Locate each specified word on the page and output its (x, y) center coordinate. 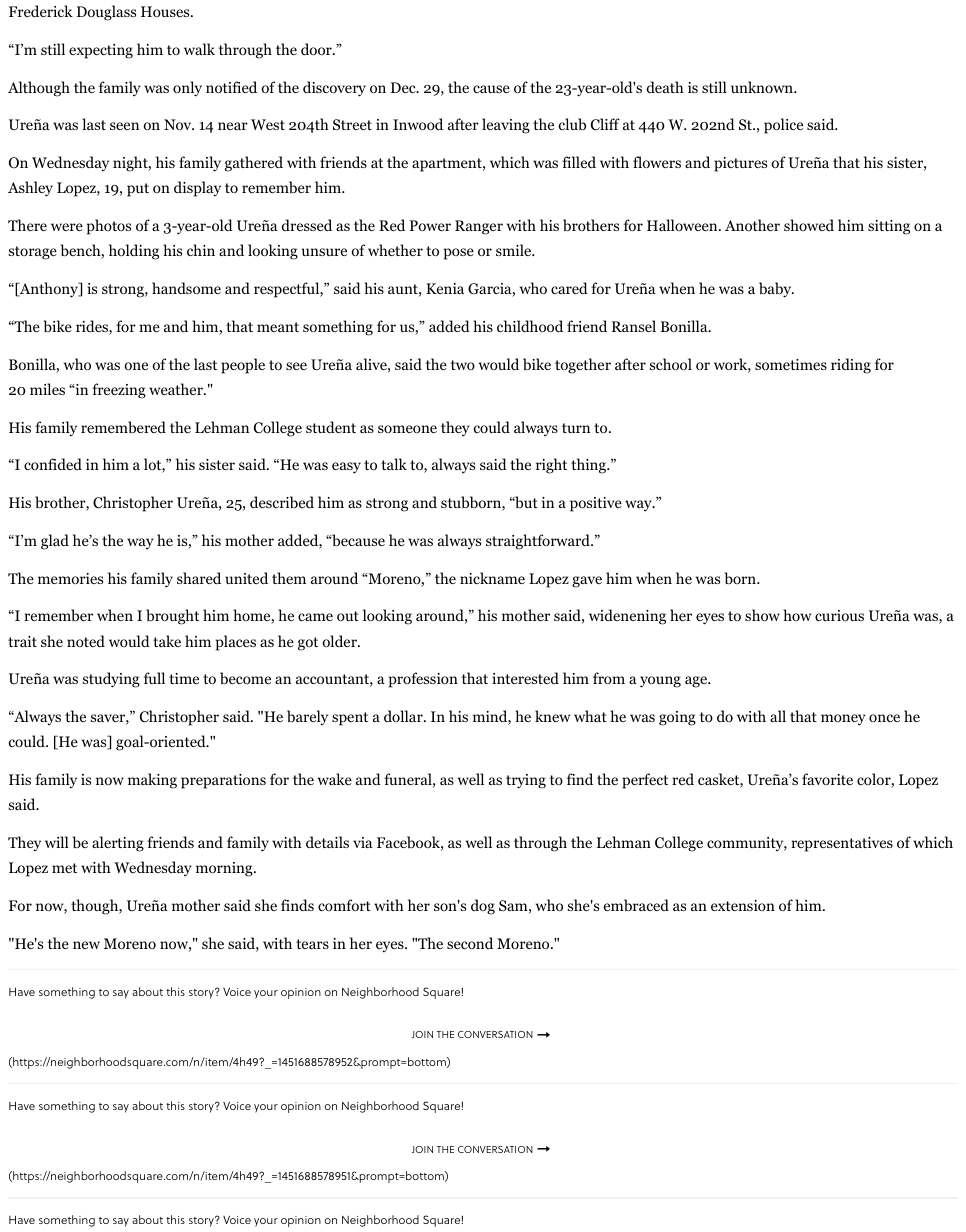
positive (596, 504)
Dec (404, 87)
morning (225, 869)
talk (394, 464)
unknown (763, 87)
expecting (101, 51)
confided (53, 464)
